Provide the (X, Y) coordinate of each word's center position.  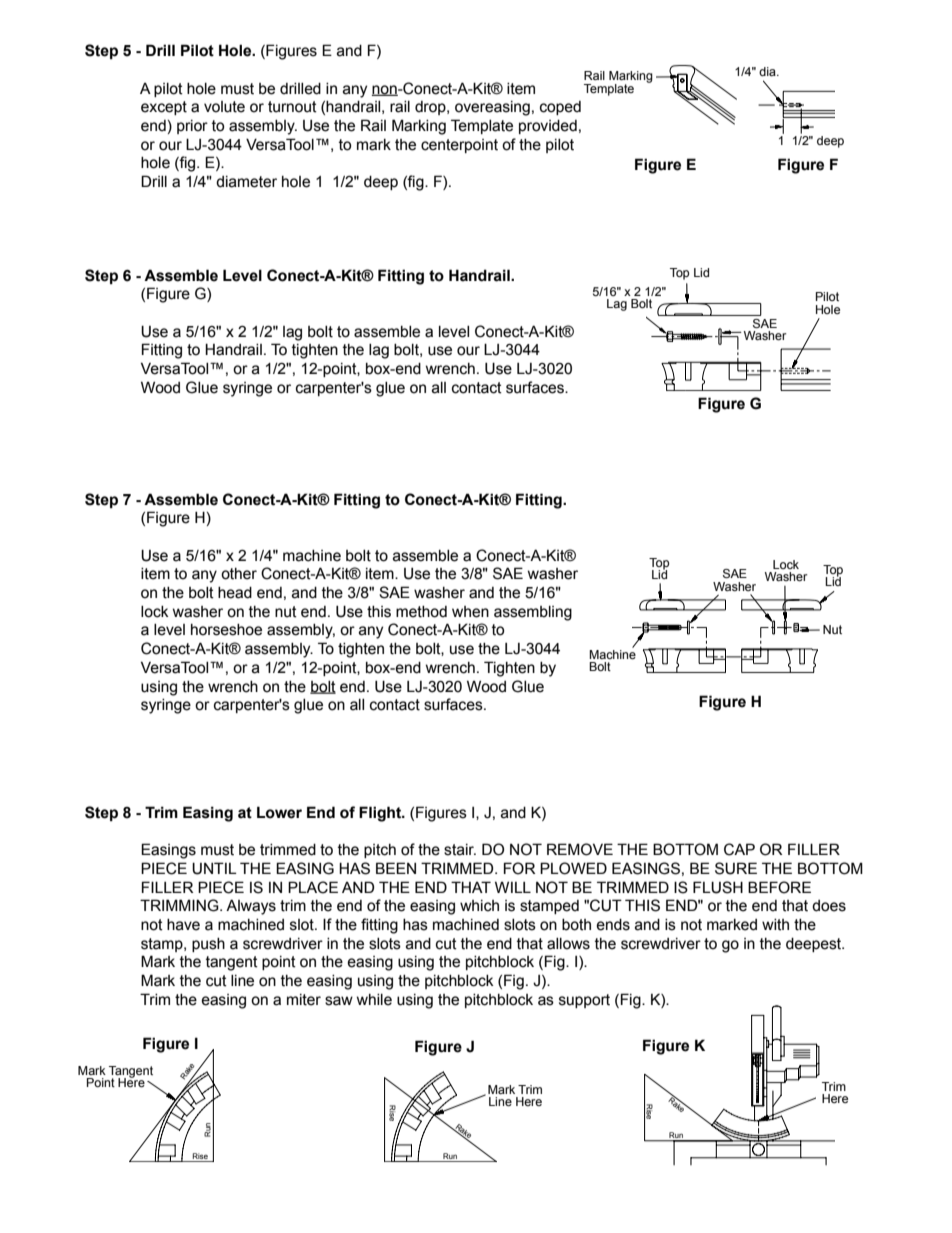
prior (192, 127)
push (208, 945)
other (239, 574)
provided (548, 127)
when (470, 612)
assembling (533, 613)
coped (560, 108)
